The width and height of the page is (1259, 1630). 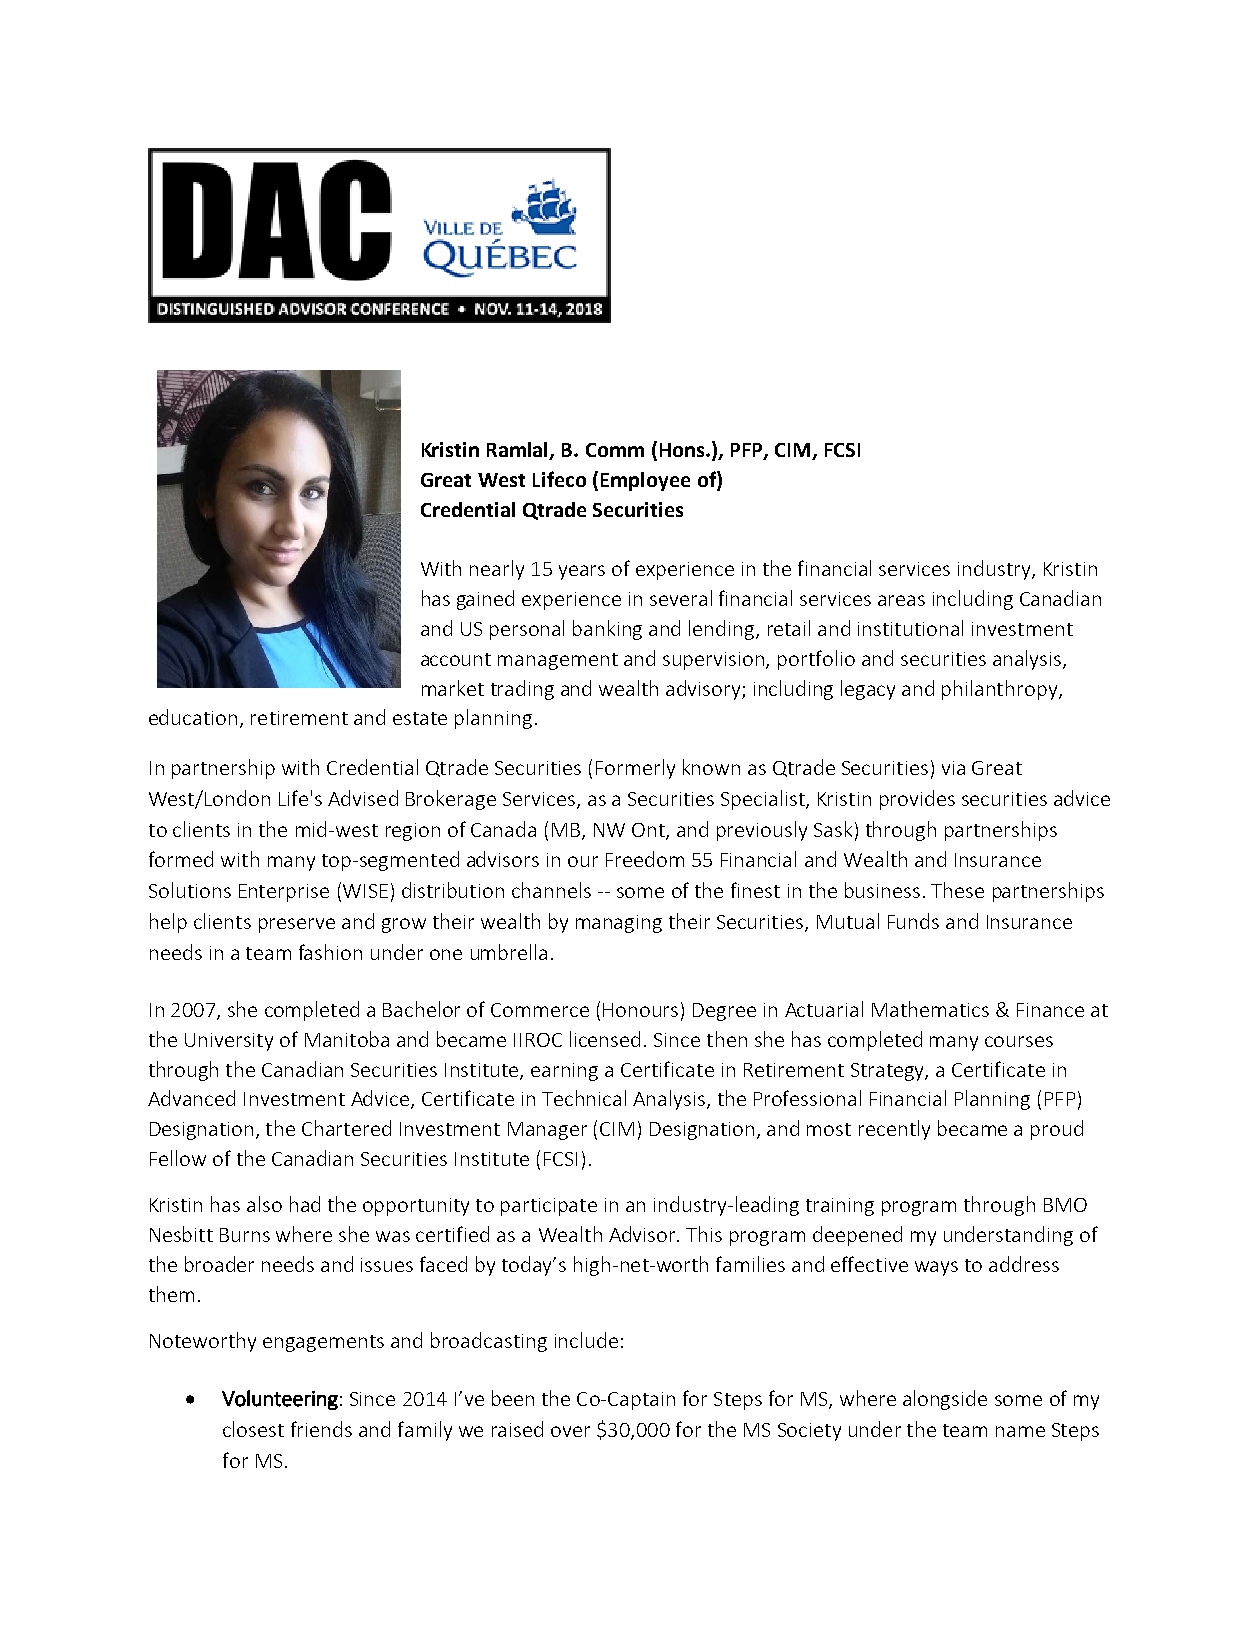 What do you see at coordinates (645, 481) in the page?
I see `Employee` at bounding box center [645, 481].
